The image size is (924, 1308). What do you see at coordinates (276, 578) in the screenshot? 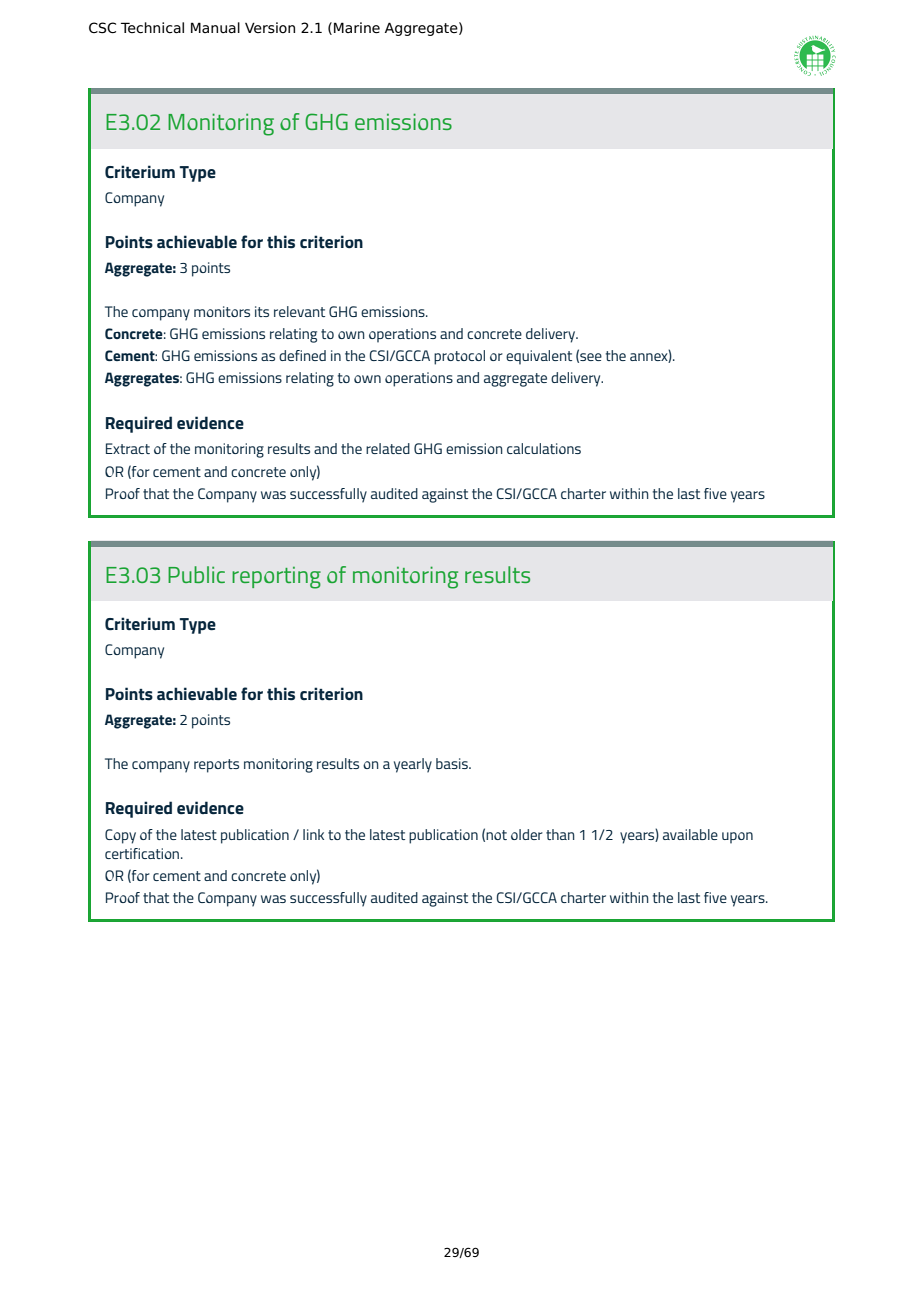
I see `reporting` at bounding box center [276, 578].
